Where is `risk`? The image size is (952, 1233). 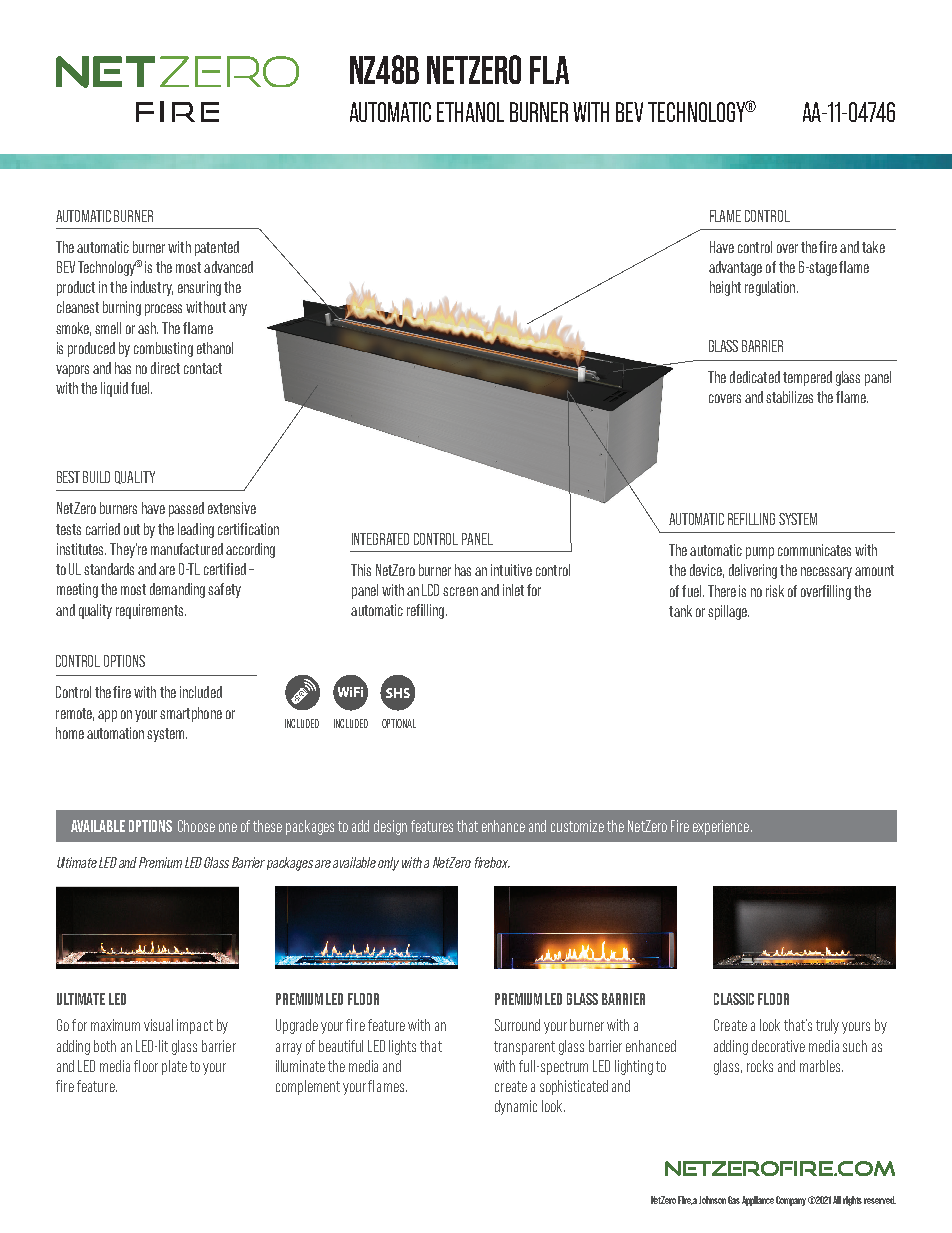 risk is located at coordinates (775, 591).
